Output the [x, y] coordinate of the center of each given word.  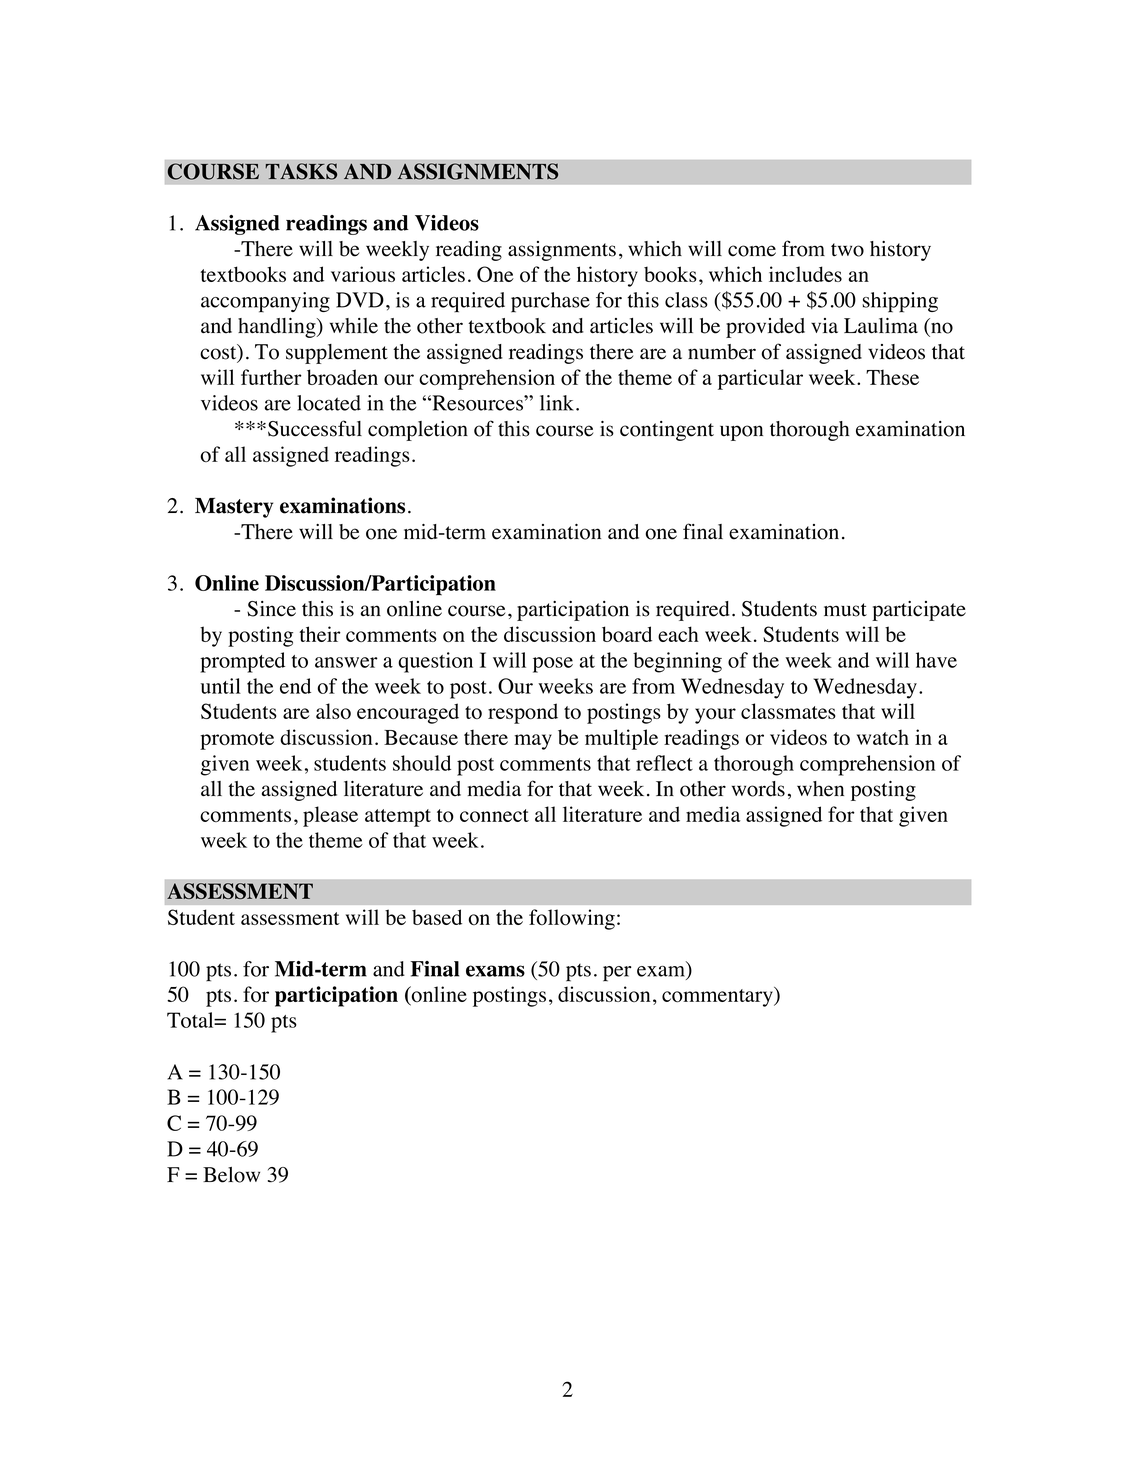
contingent [667, 431]
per [617, 974]
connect [494, 815]
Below [231, 1175]
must [845, 610]
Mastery [234, 508]
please [330, 816]
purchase [550, 302]
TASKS [301, 171]
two [847, 250]
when [820, 789]
